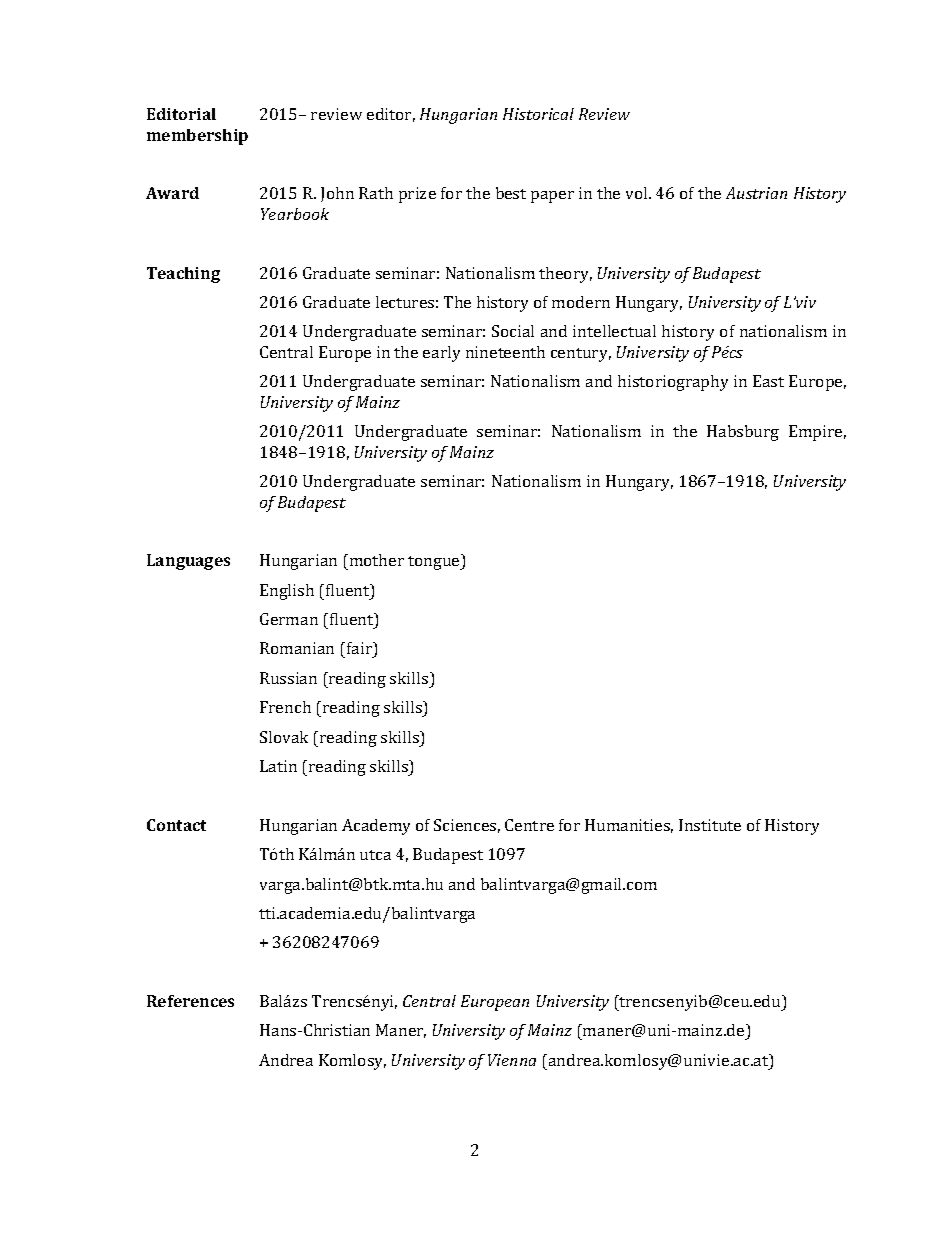 The width and height of the screenshot is (952, 1233). What do you see at coordinates (435, 562) in the screenshot?
I see `tongue` at bounding box center [435, 562].
